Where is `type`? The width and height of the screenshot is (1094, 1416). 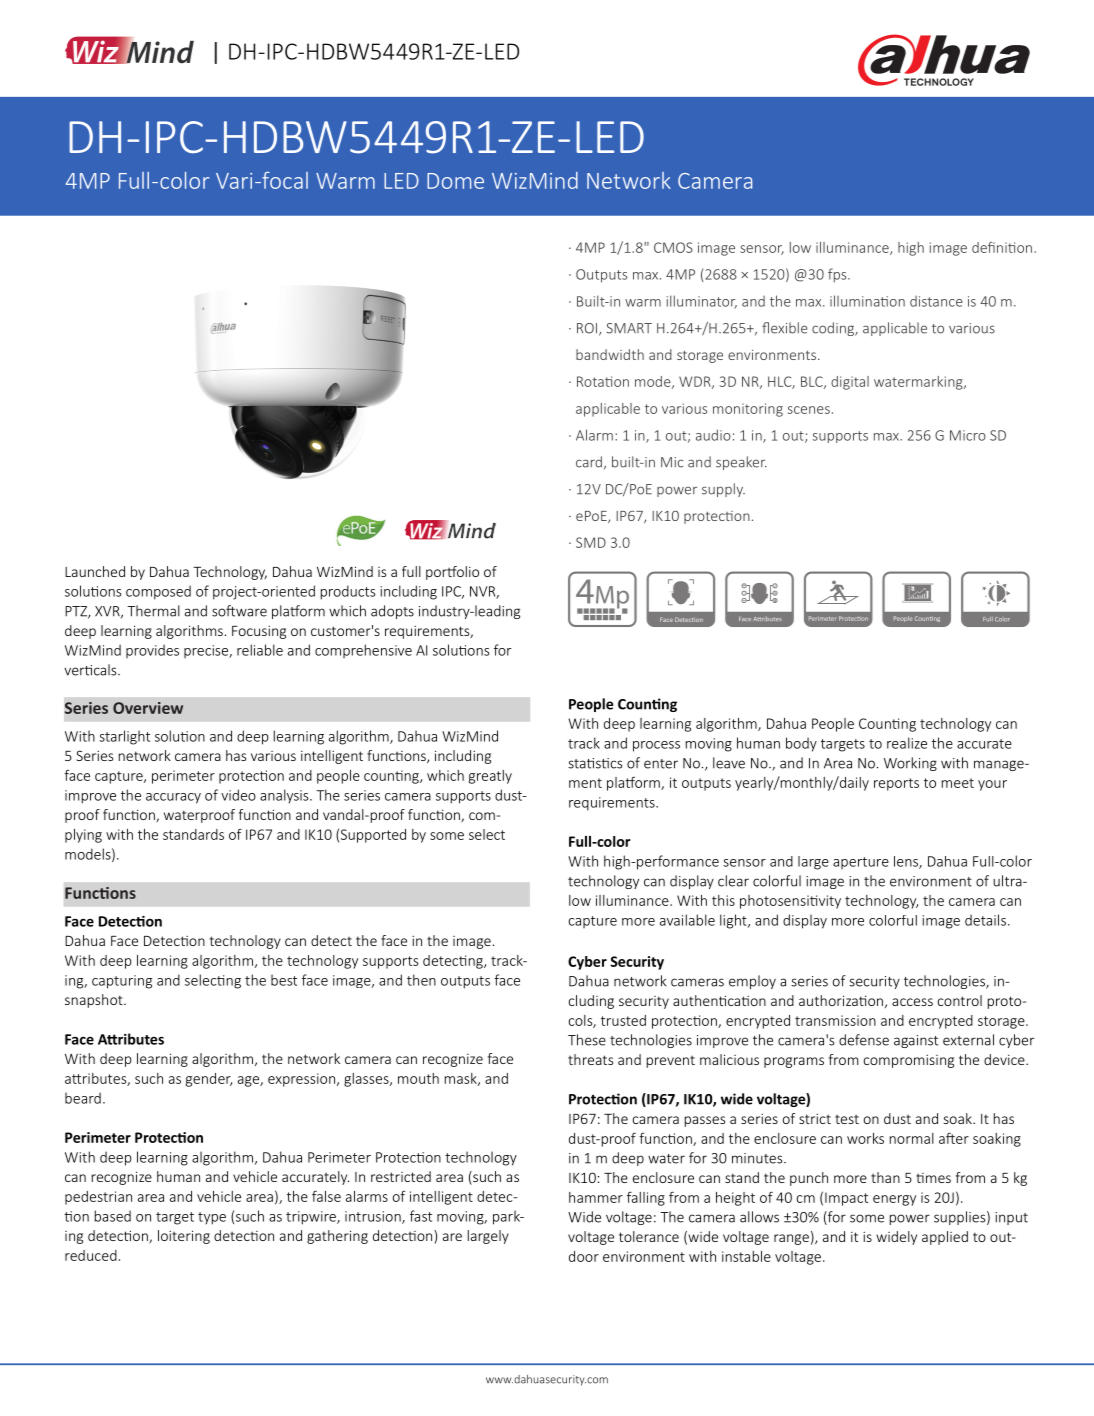
type is located at coordinates (212, 1218).
